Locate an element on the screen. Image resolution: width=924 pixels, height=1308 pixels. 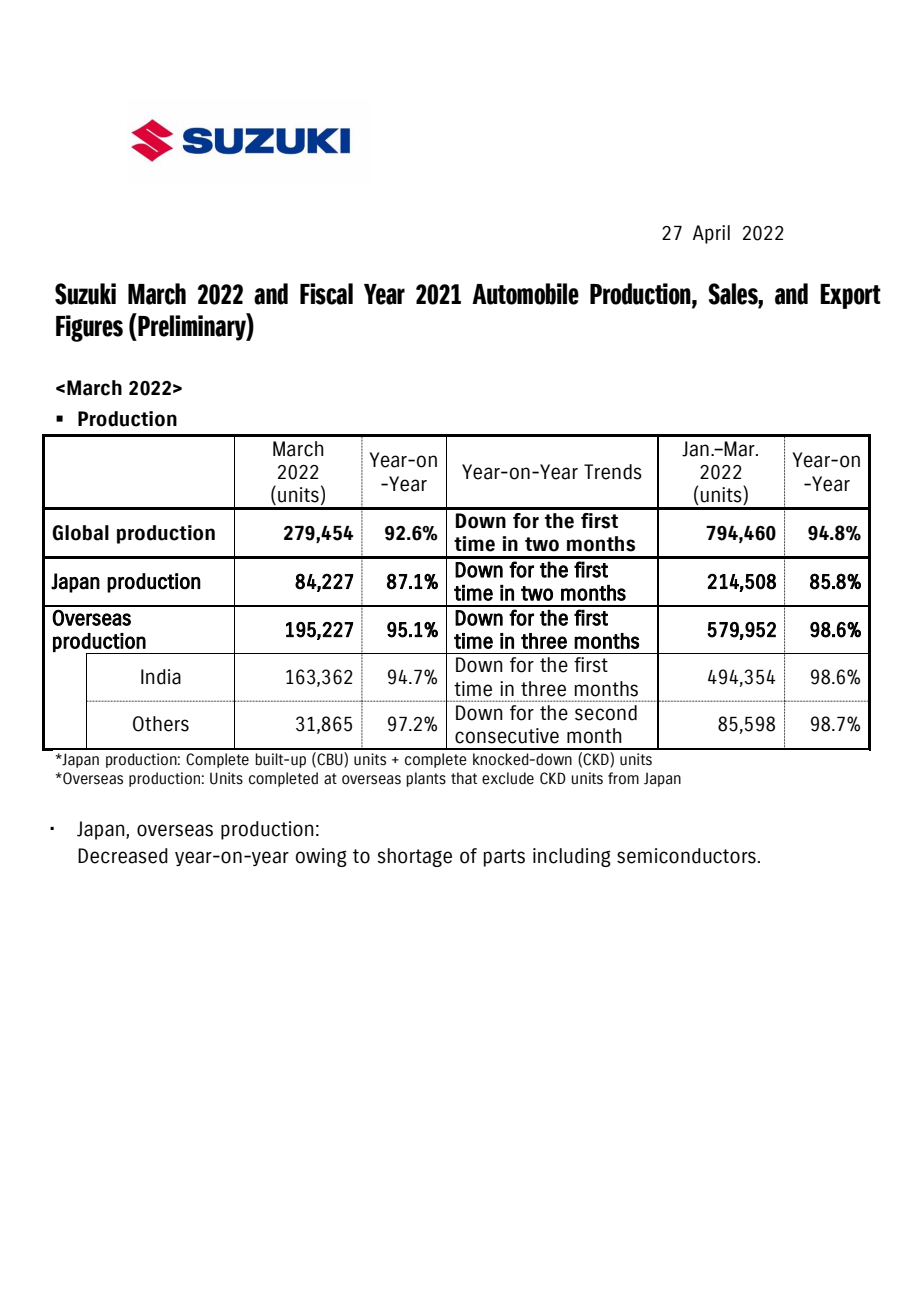
that is located at coordinates (464, 778).
